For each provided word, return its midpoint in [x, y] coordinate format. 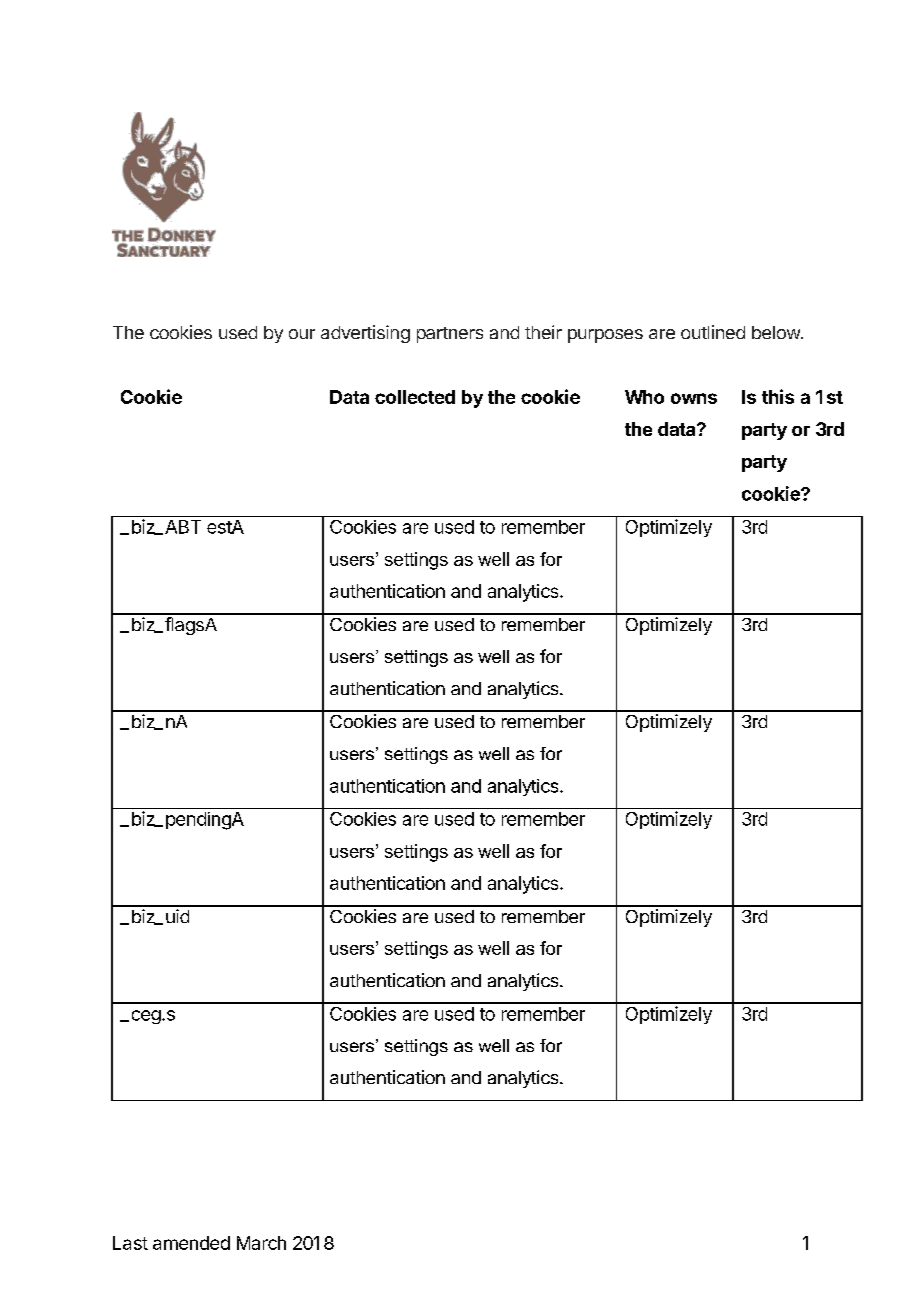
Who [644, 397]
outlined [713, 332]
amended [191, 1243]
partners [450, 335]
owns [694, 398]
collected [415, 397]
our [302, 334]
